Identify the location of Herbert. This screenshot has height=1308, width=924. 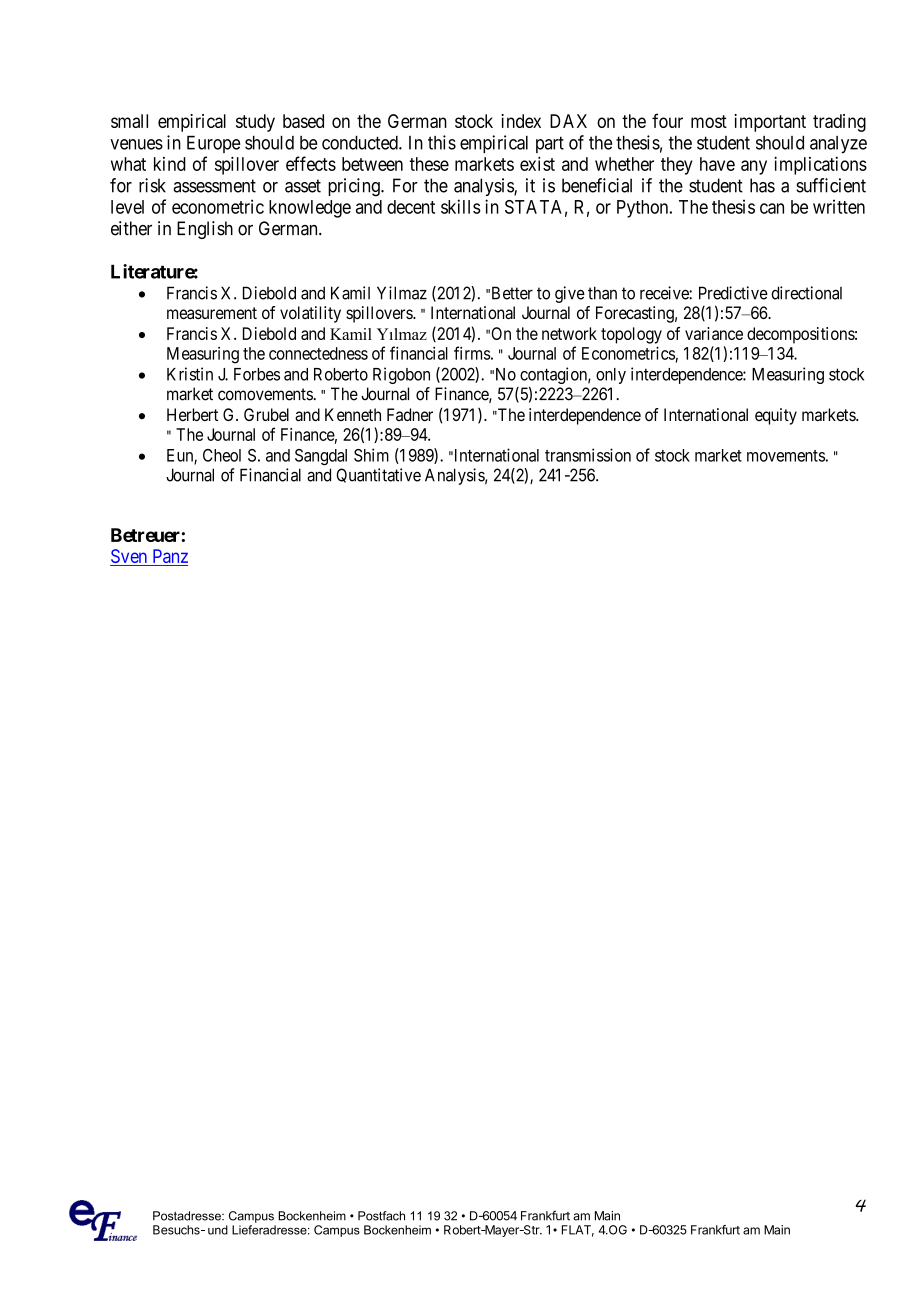
(192, 414).
